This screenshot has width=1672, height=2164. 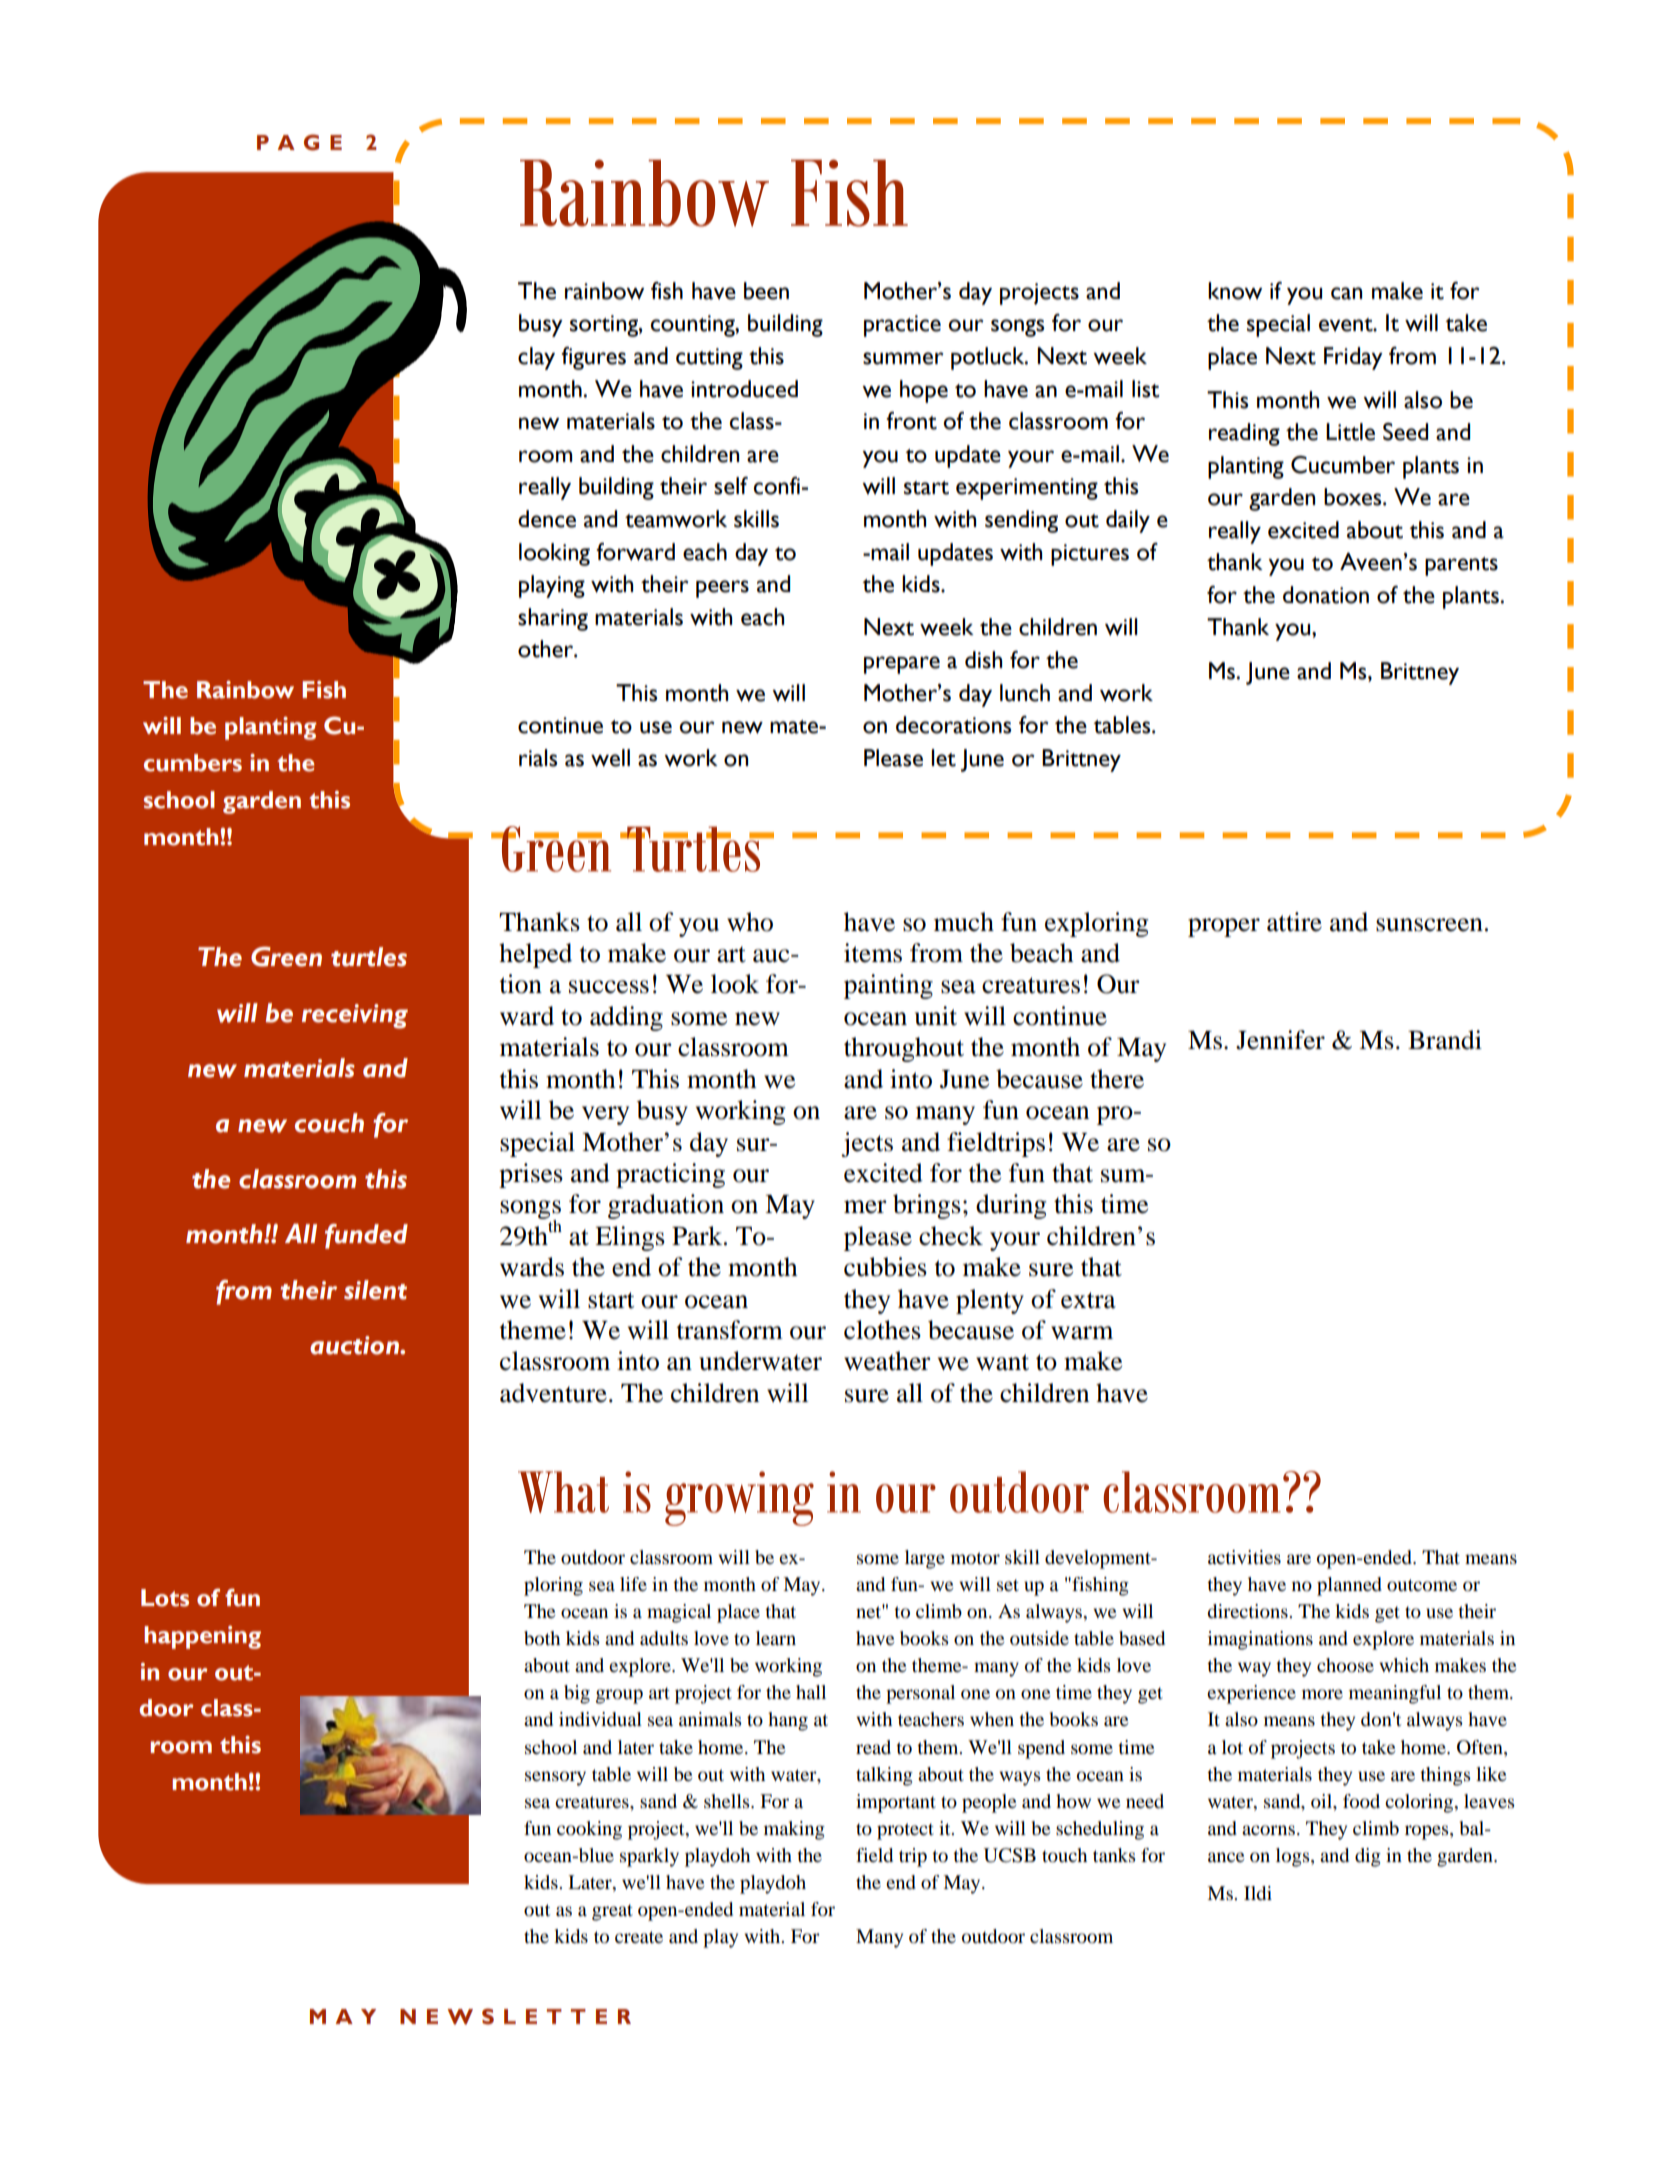 I want to click on prepare, so click(x=902, y=665).
